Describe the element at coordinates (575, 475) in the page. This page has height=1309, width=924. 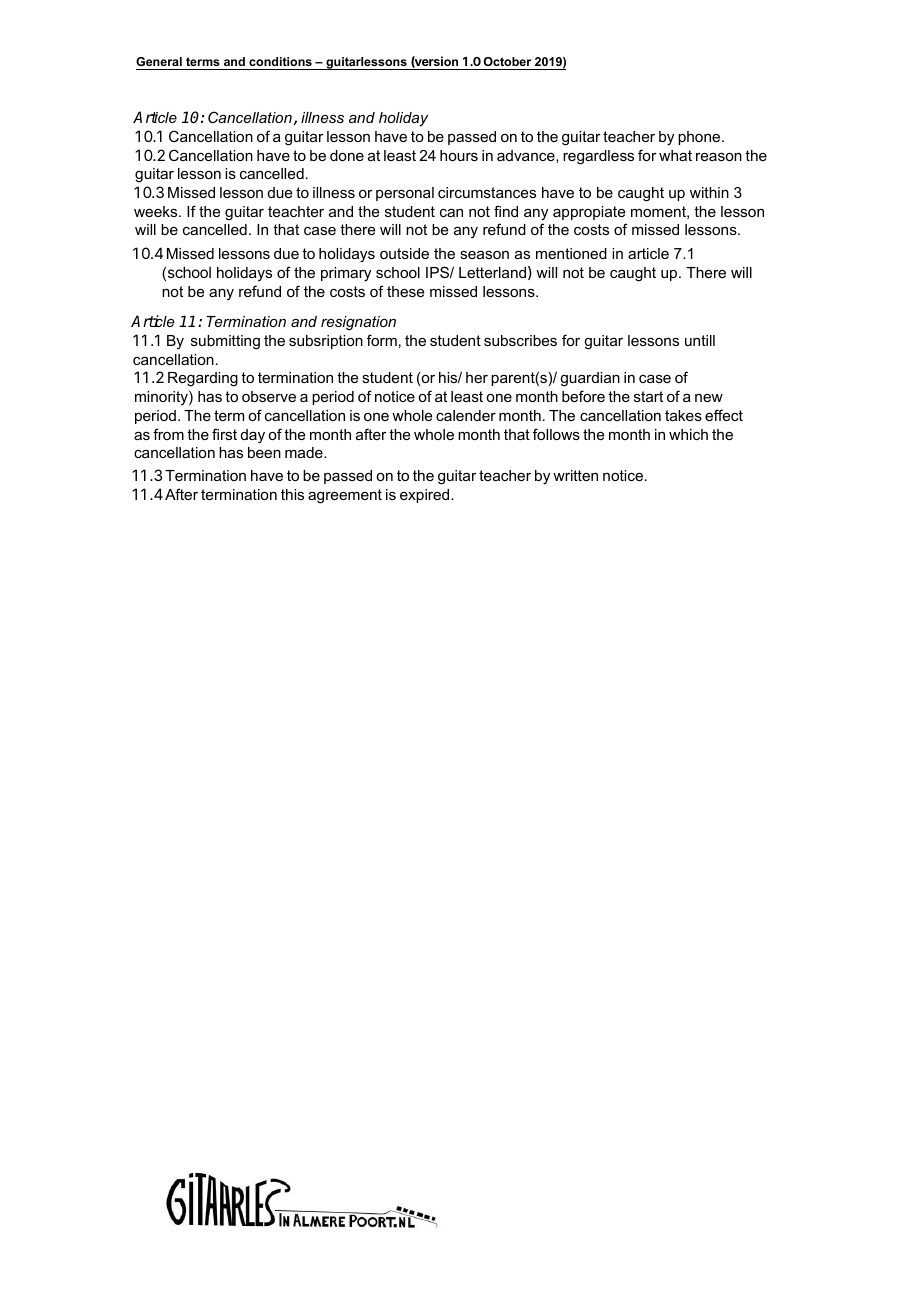
I see `written` at that location.
